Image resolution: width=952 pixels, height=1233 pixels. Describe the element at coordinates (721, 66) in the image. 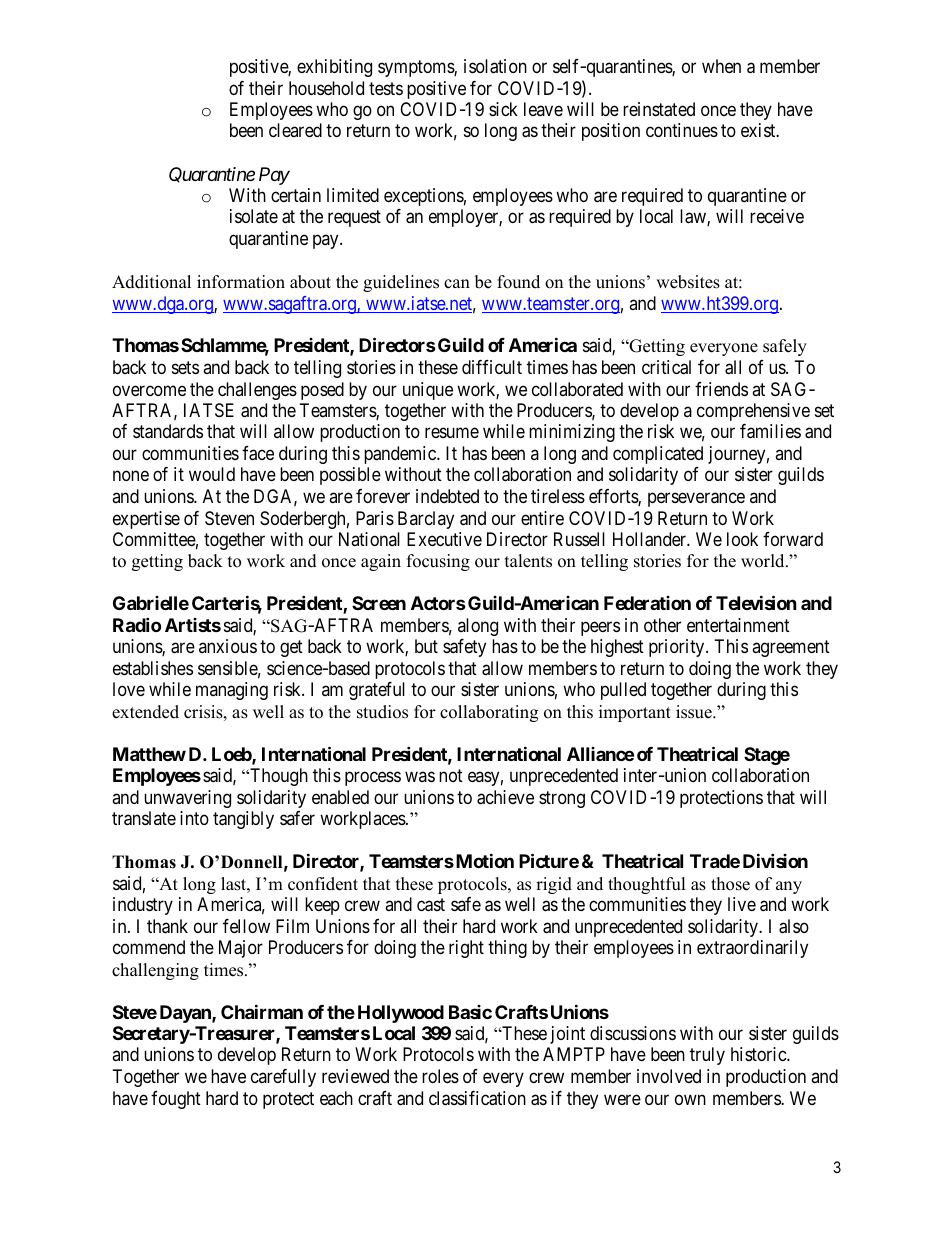

I see `when` at that location.
